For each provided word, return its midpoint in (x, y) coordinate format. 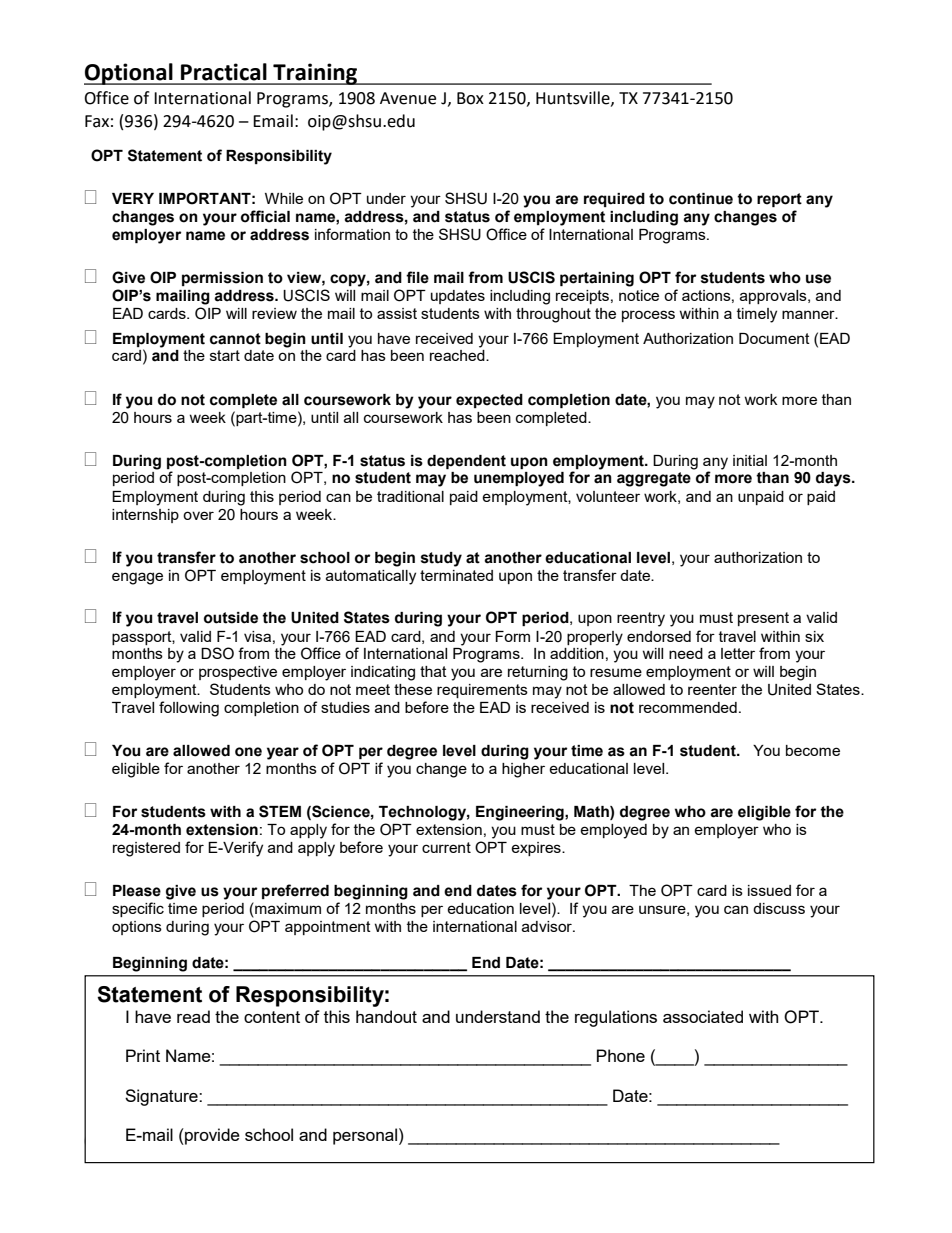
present (763, 619)
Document (774, 338)
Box (470, 98)
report (779, 200)
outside (231, 618)
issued (769, 890)
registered (146, 849)
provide (211, 1136)
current (446, 847)
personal (365, 1136)
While (284, 198)
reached (458, 355)
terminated (456, 575)
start (225, 355)
